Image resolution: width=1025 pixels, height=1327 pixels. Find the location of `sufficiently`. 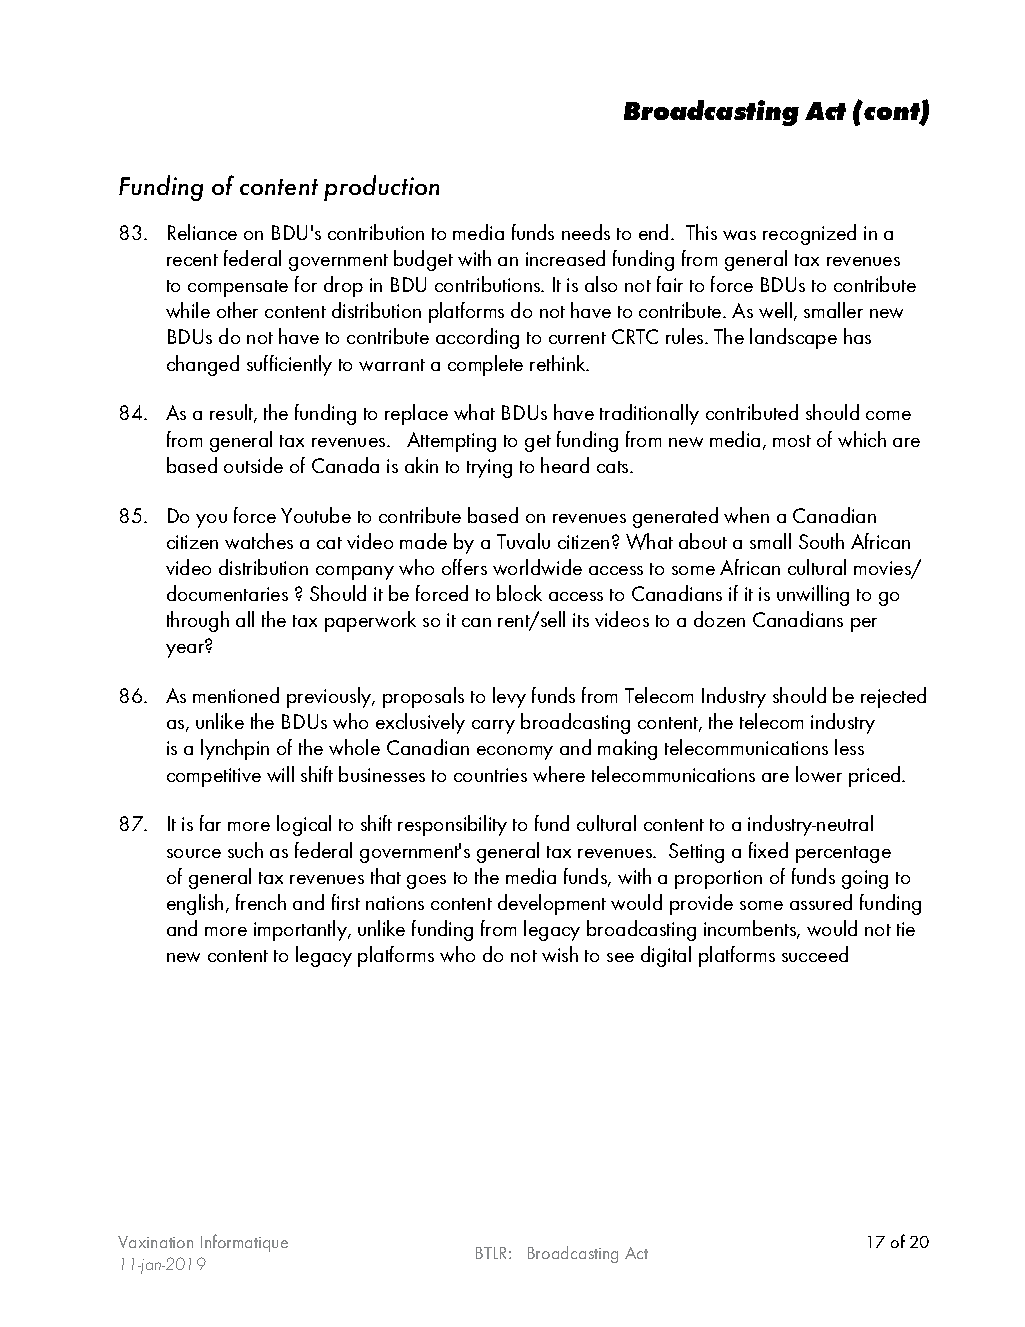

sufficiently is located at coordinates (289, 365).
